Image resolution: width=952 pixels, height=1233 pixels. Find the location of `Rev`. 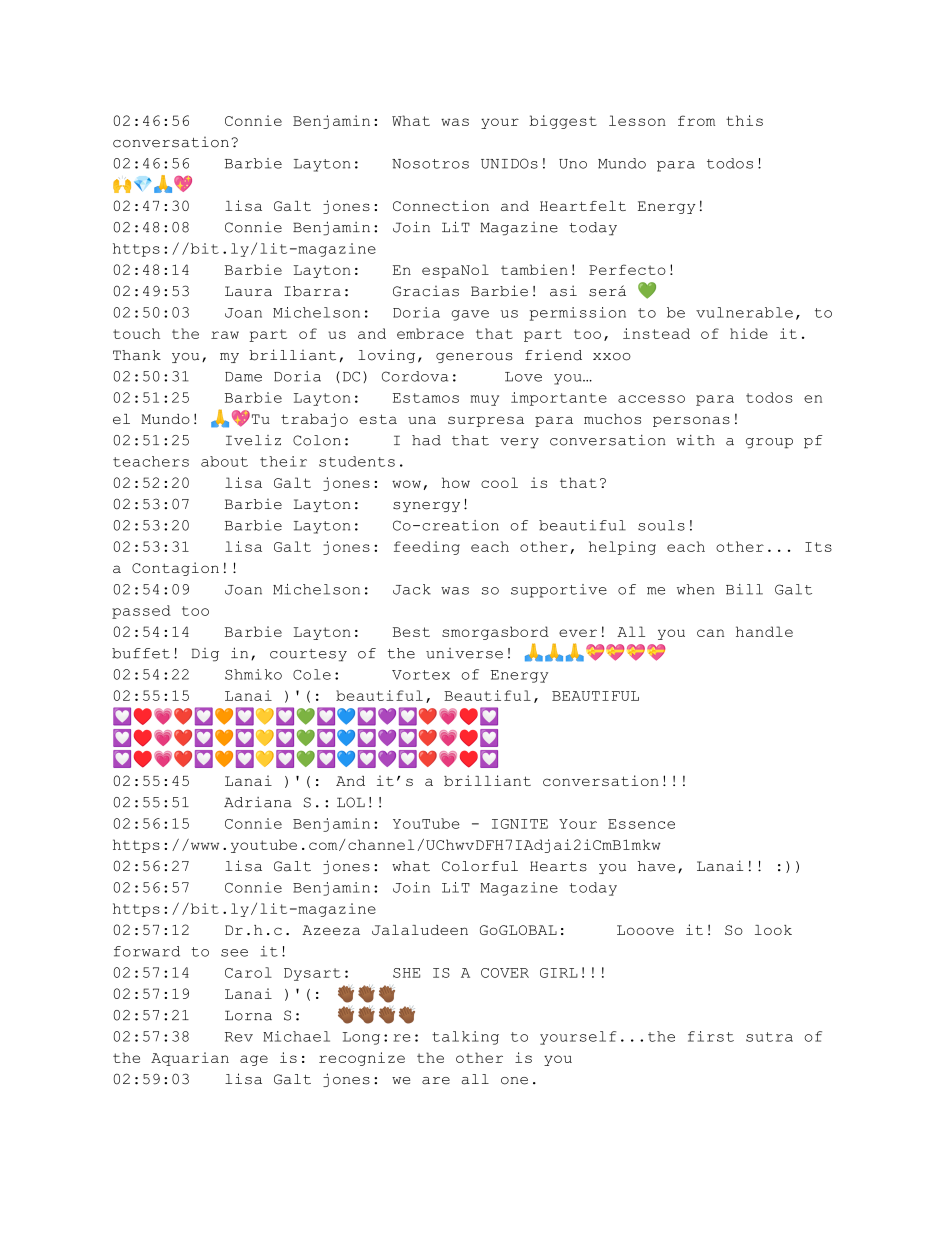

Rev is located at coordinates (239, 1037).
